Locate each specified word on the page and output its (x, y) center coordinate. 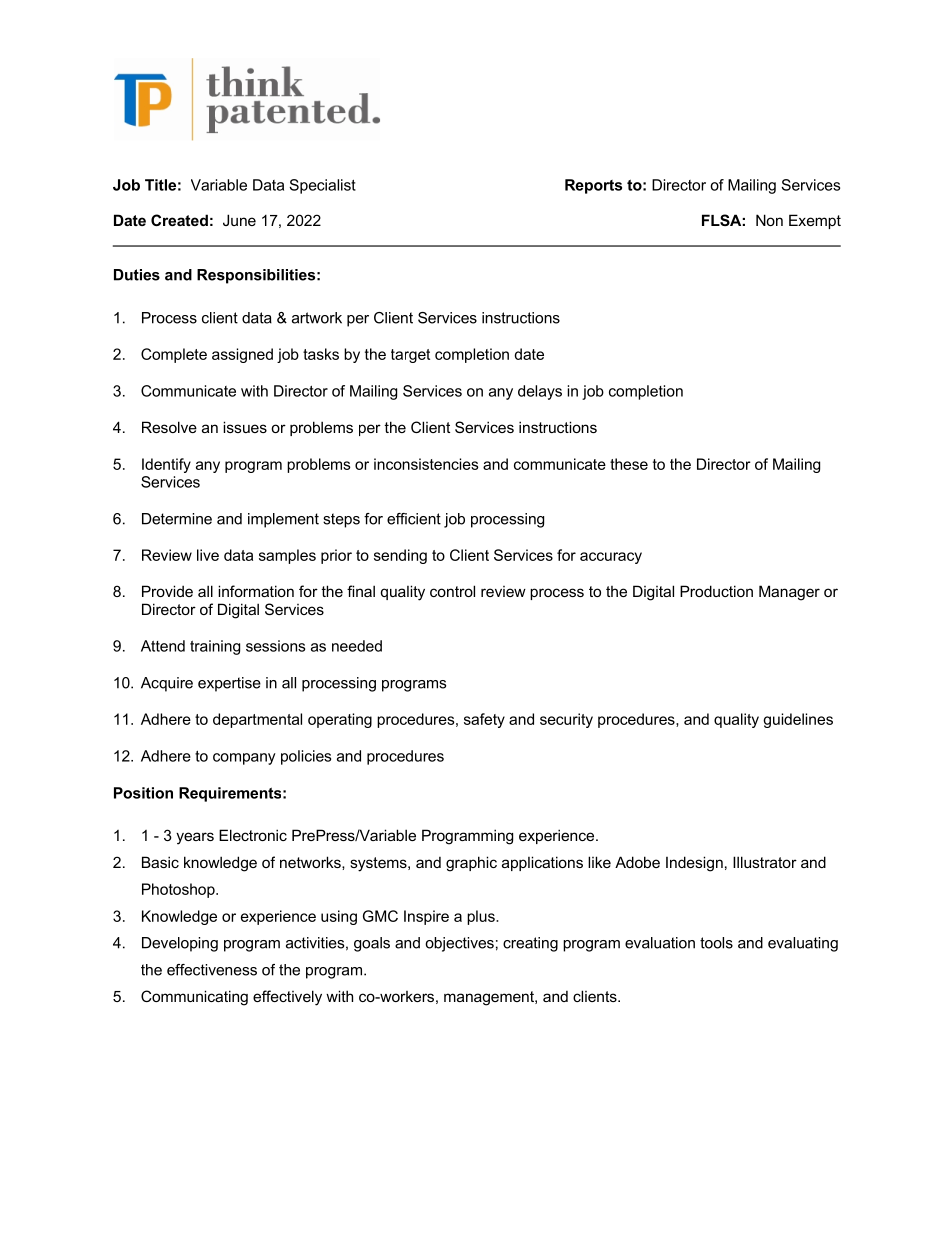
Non (769, 220)
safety (484, 720)
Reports (593, 186)
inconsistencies (426, 464)
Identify (166, 465)
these (629, 464)
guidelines (798, 720)
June (239, 220)
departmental (257, 720)
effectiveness (212, 970)
